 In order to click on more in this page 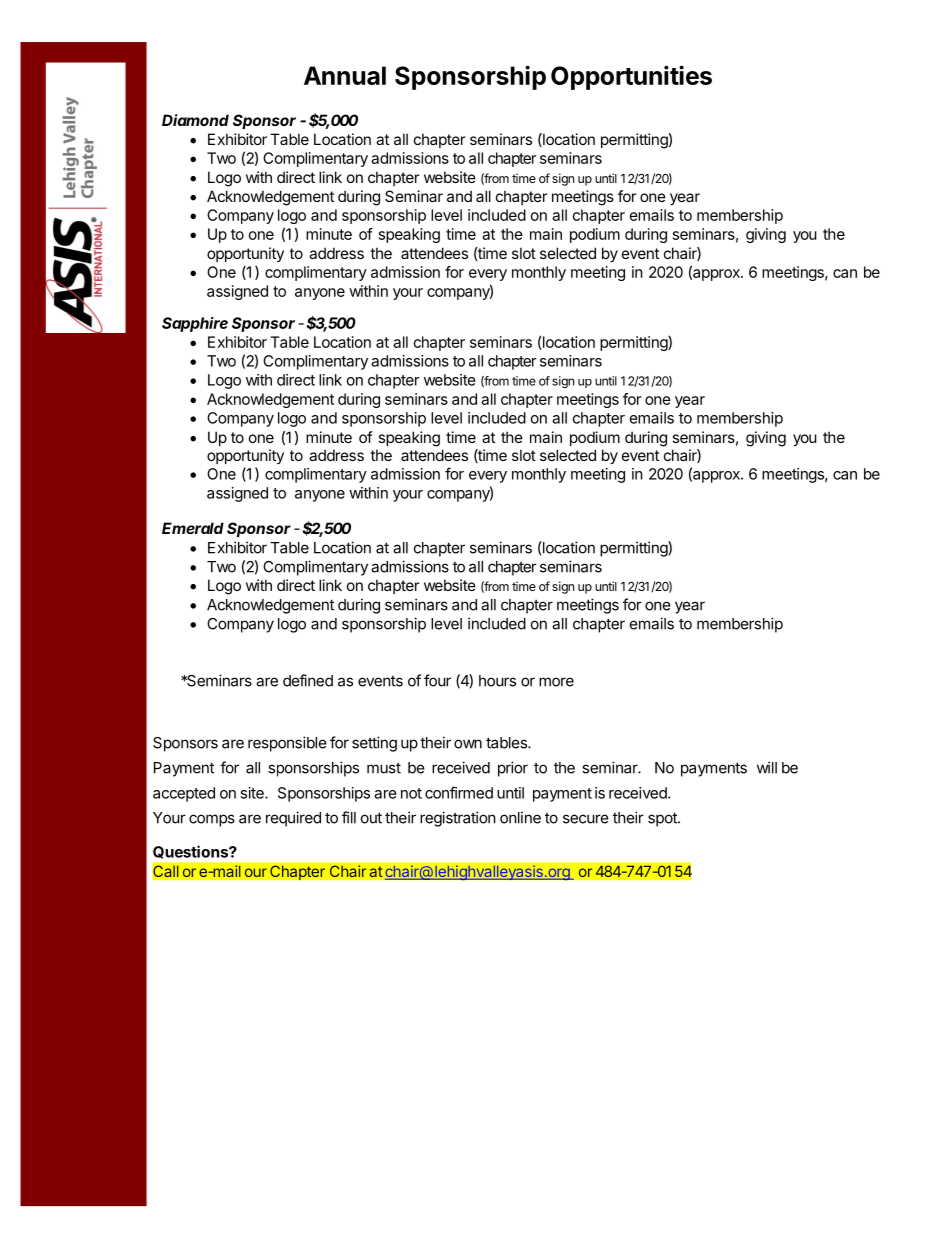, I will do `click(556, 682)`.
